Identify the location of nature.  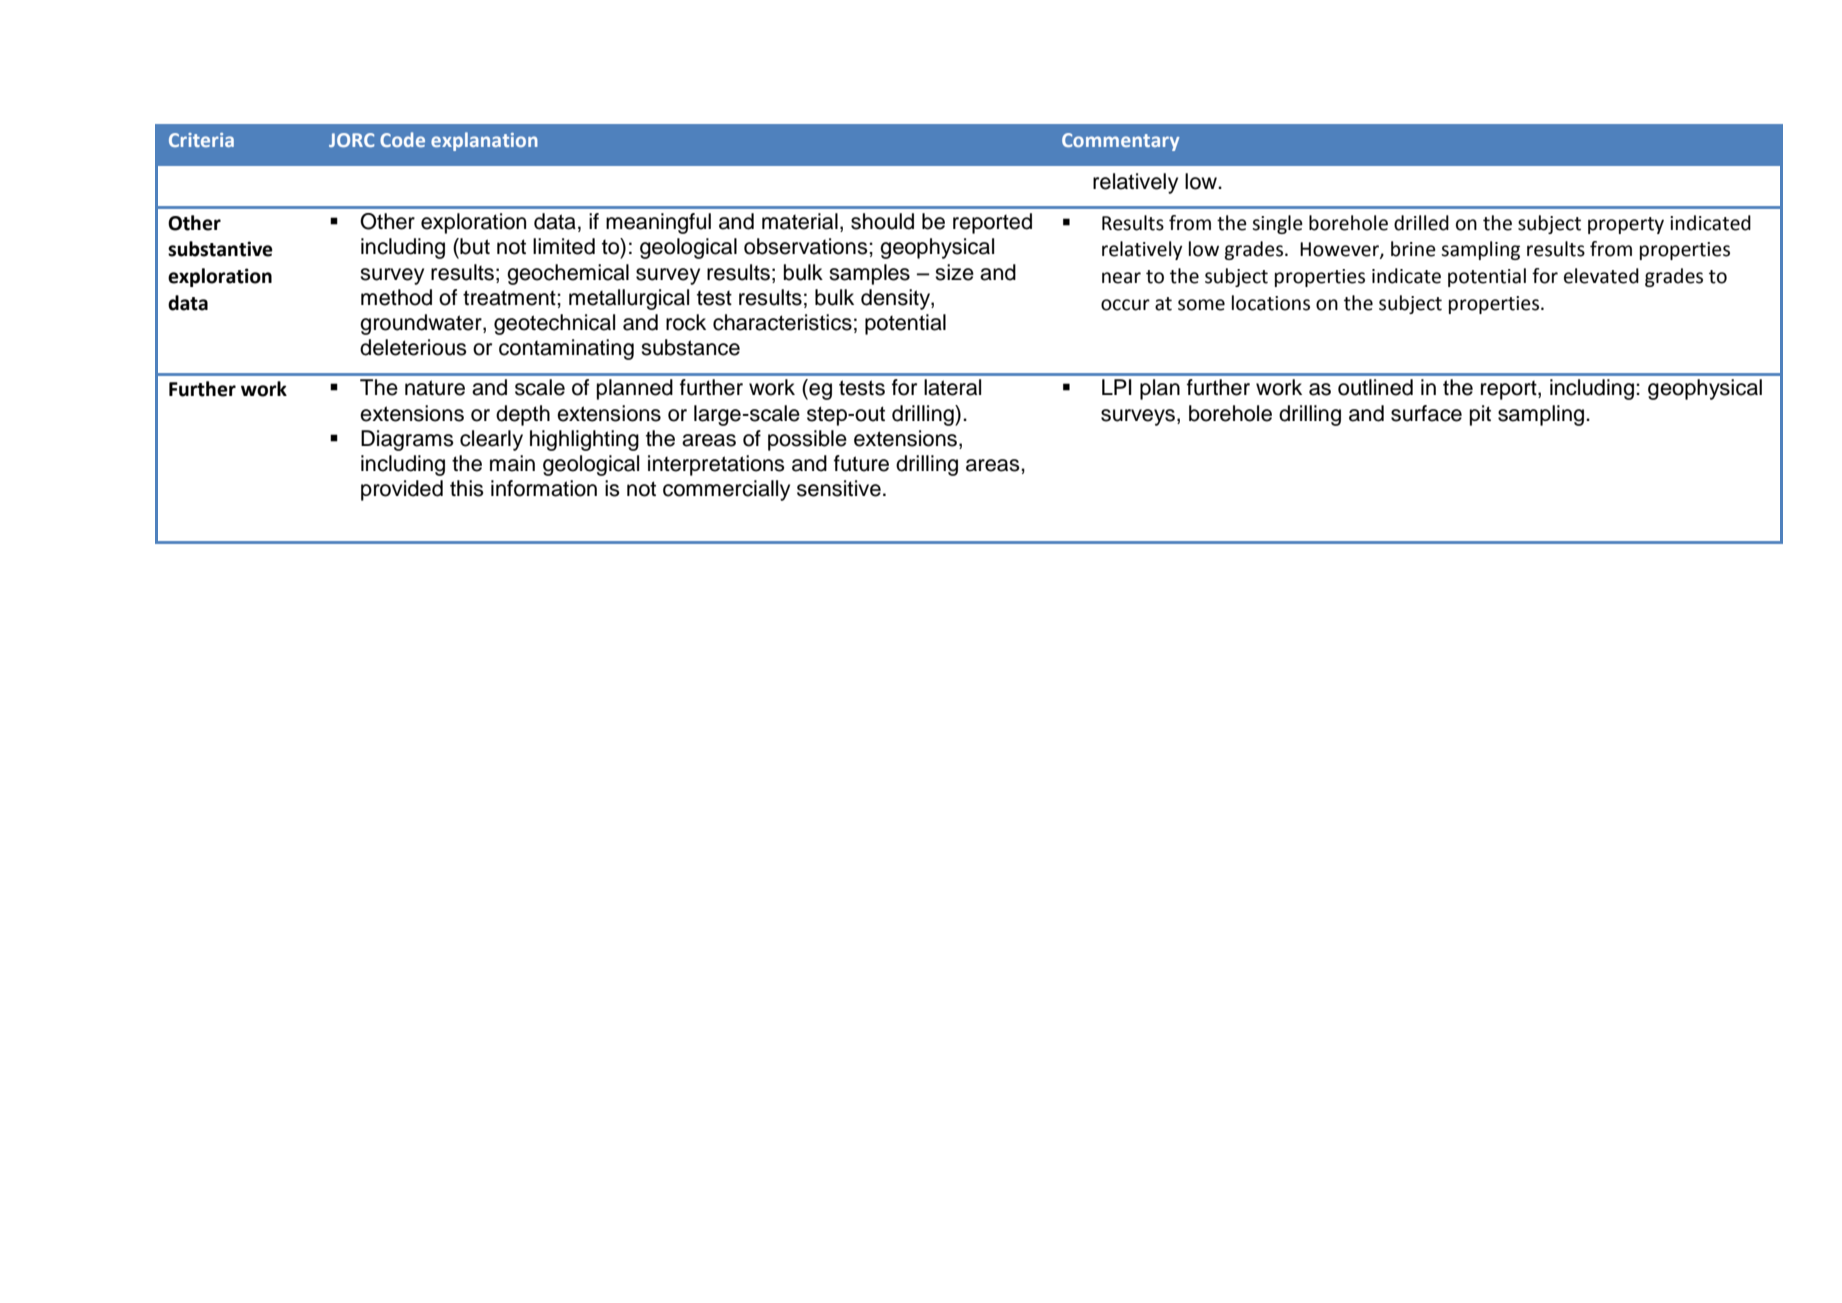
(435, 388).
